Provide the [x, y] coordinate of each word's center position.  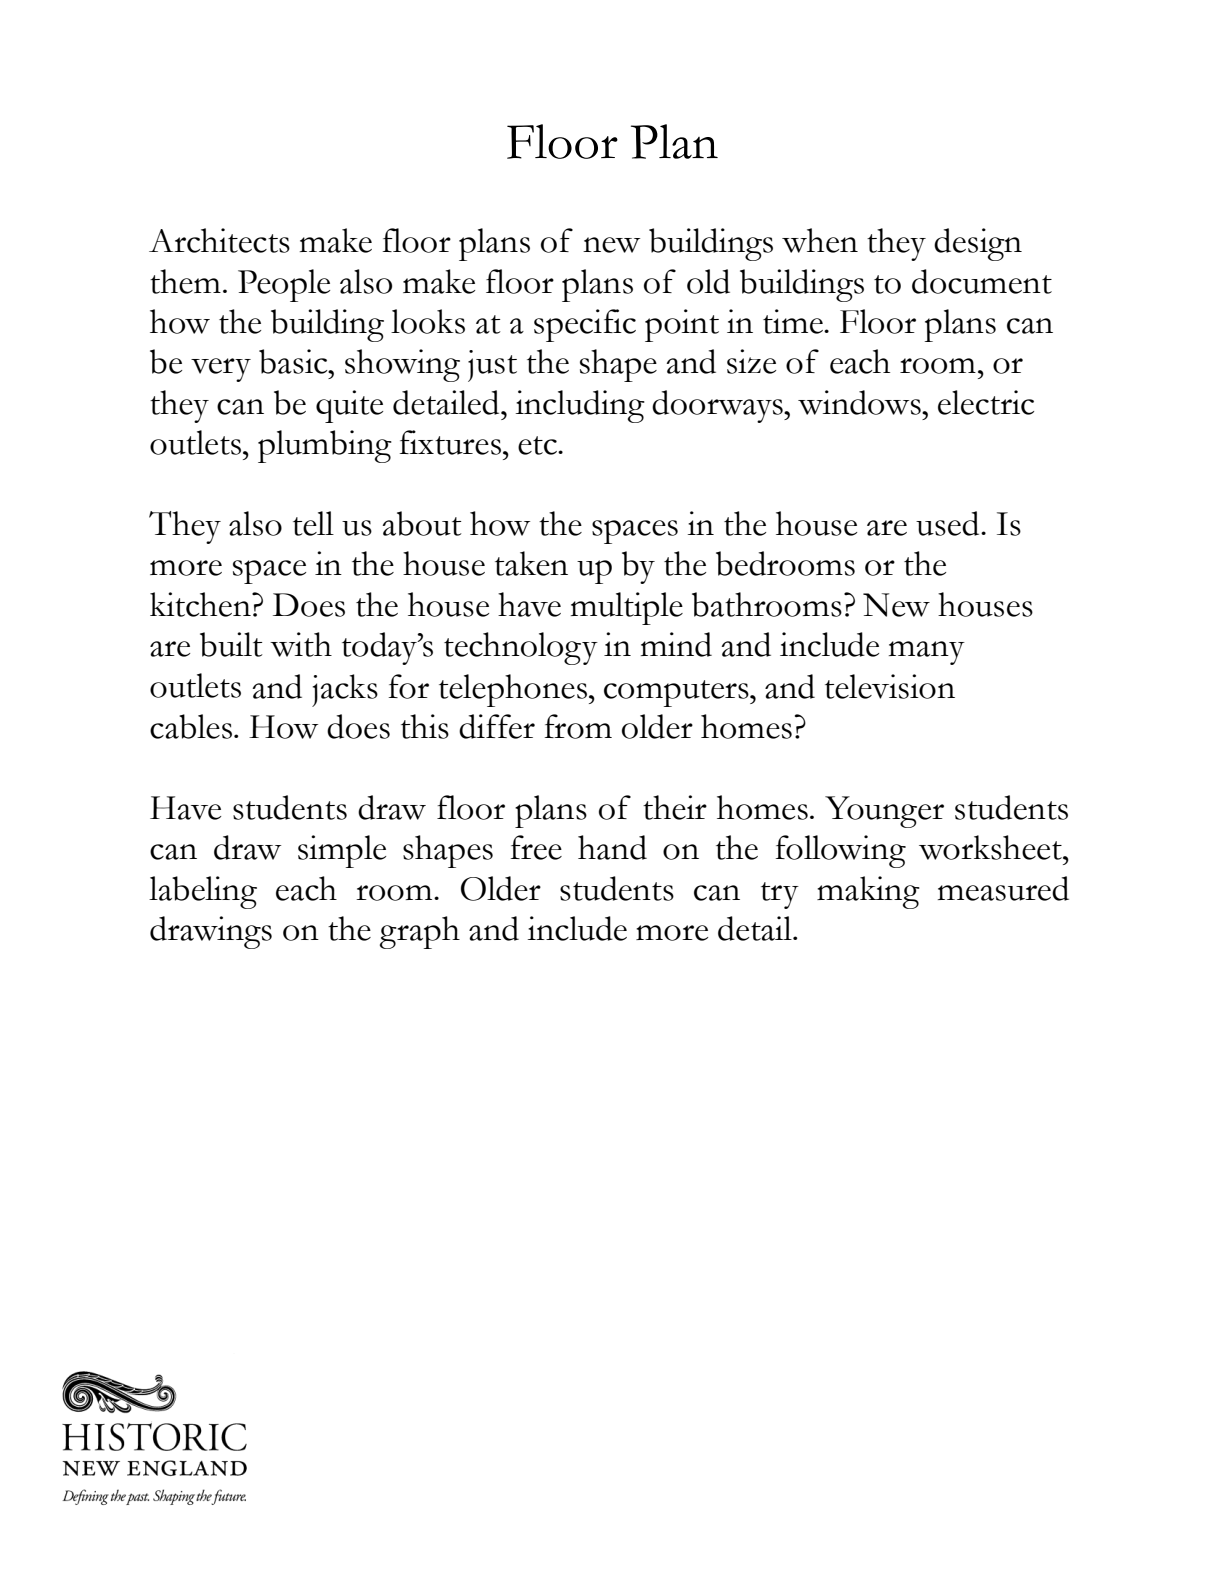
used [949, 523]
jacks [345, 690]
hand [612, 847]
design [978, 244]
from [578, 726]
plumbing [325, 446]
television [890, 686]
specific [585, 325]
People [284, 285]
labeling [203, 892]
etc [538, 445]
